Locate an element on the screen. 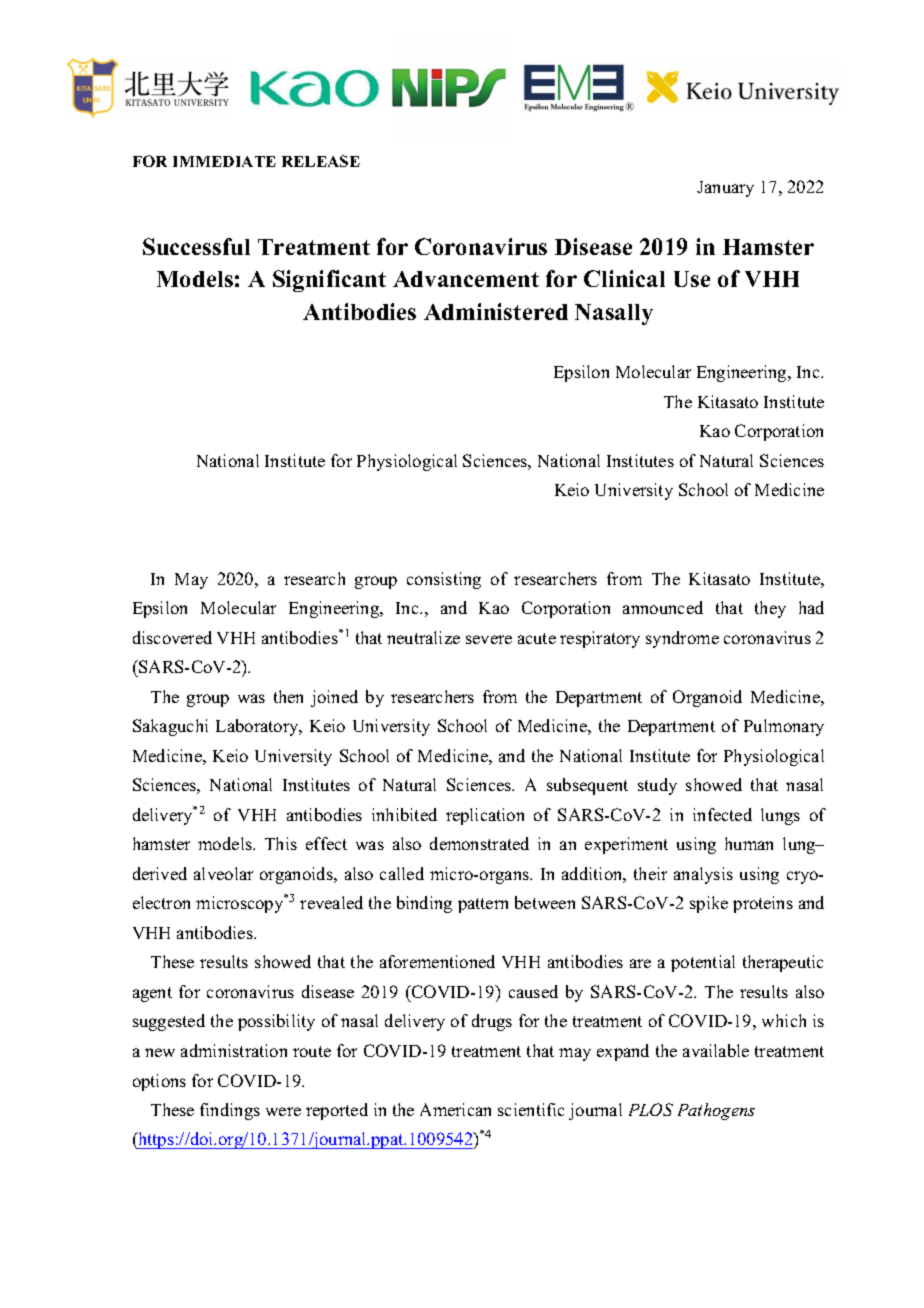 The width and height of the screenshot is (924, 1308). human is located at coordinates (749, 843).
